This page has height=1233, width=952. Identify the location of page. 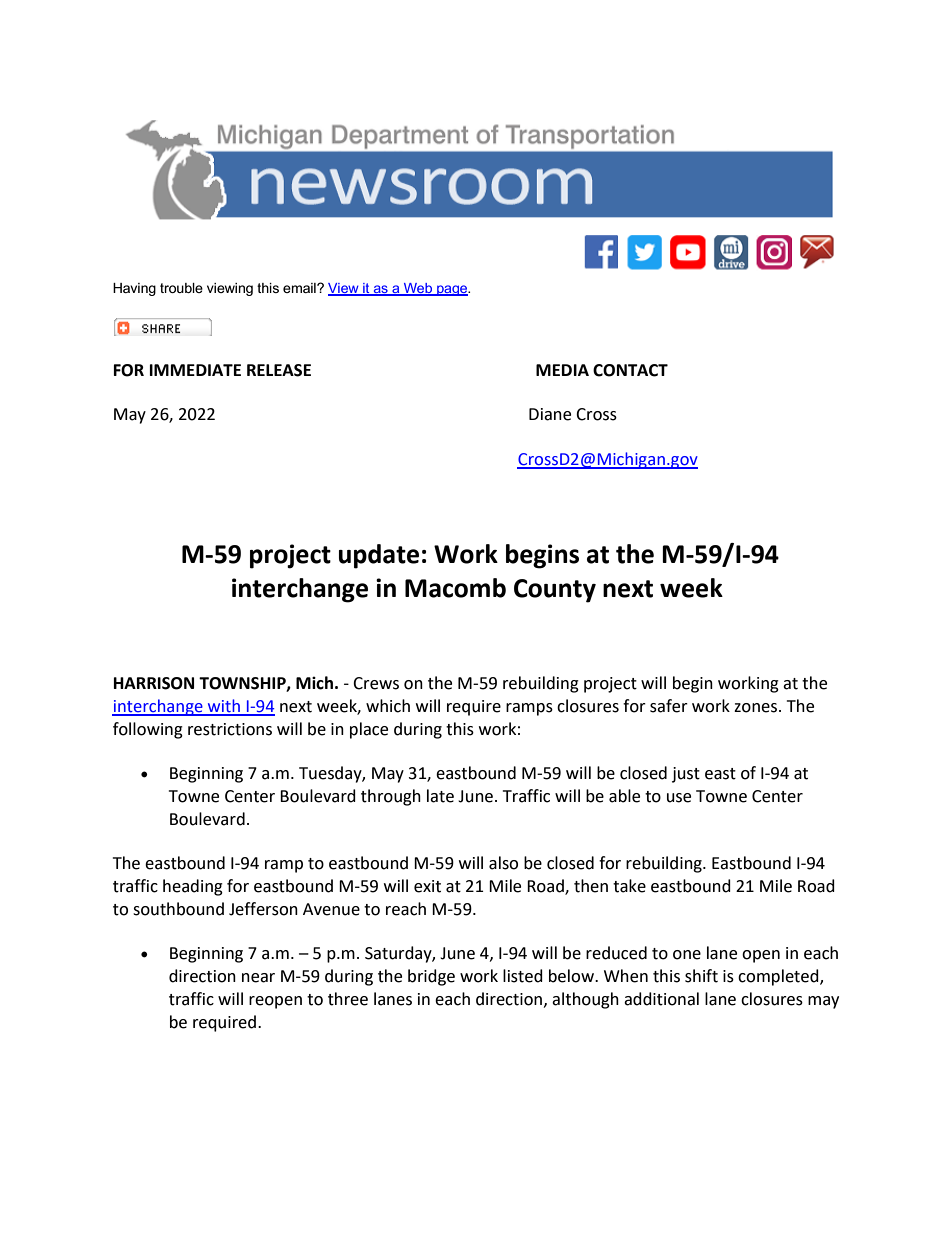
(452, 290).
